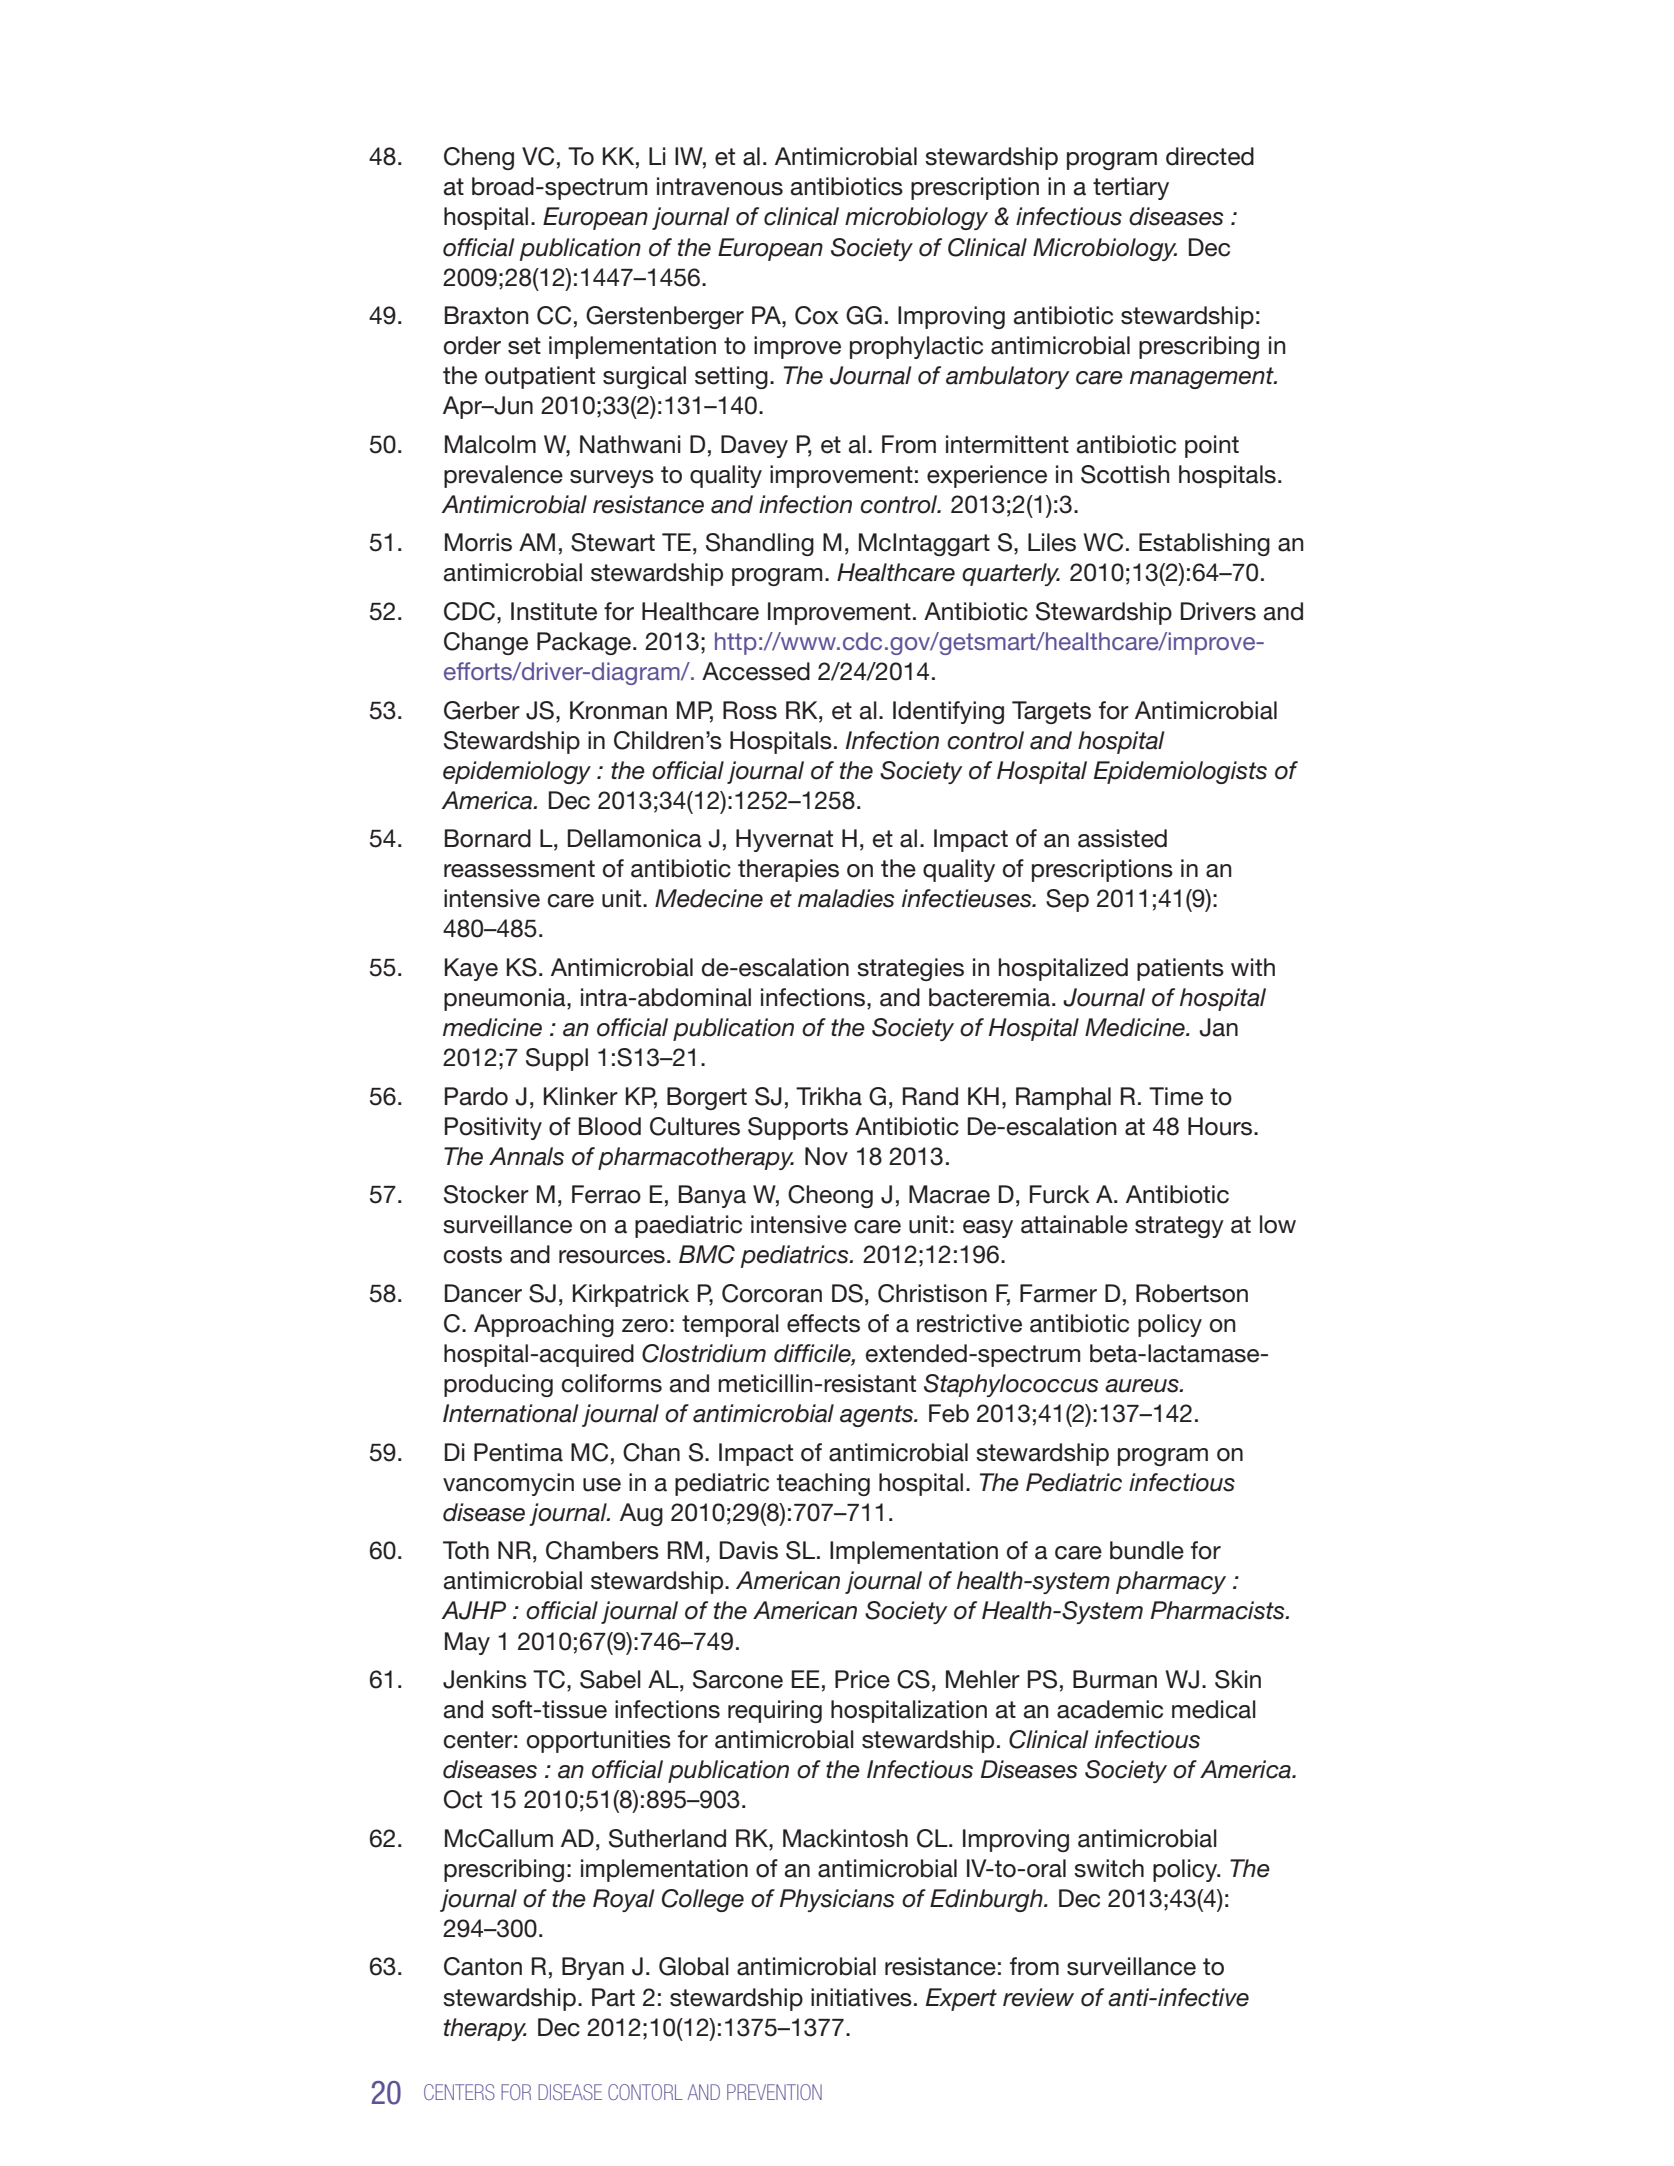  What do you see at coordinates (613, 1997) in the screenshot?
I see `Part` at bounding box center [613, 1997].
